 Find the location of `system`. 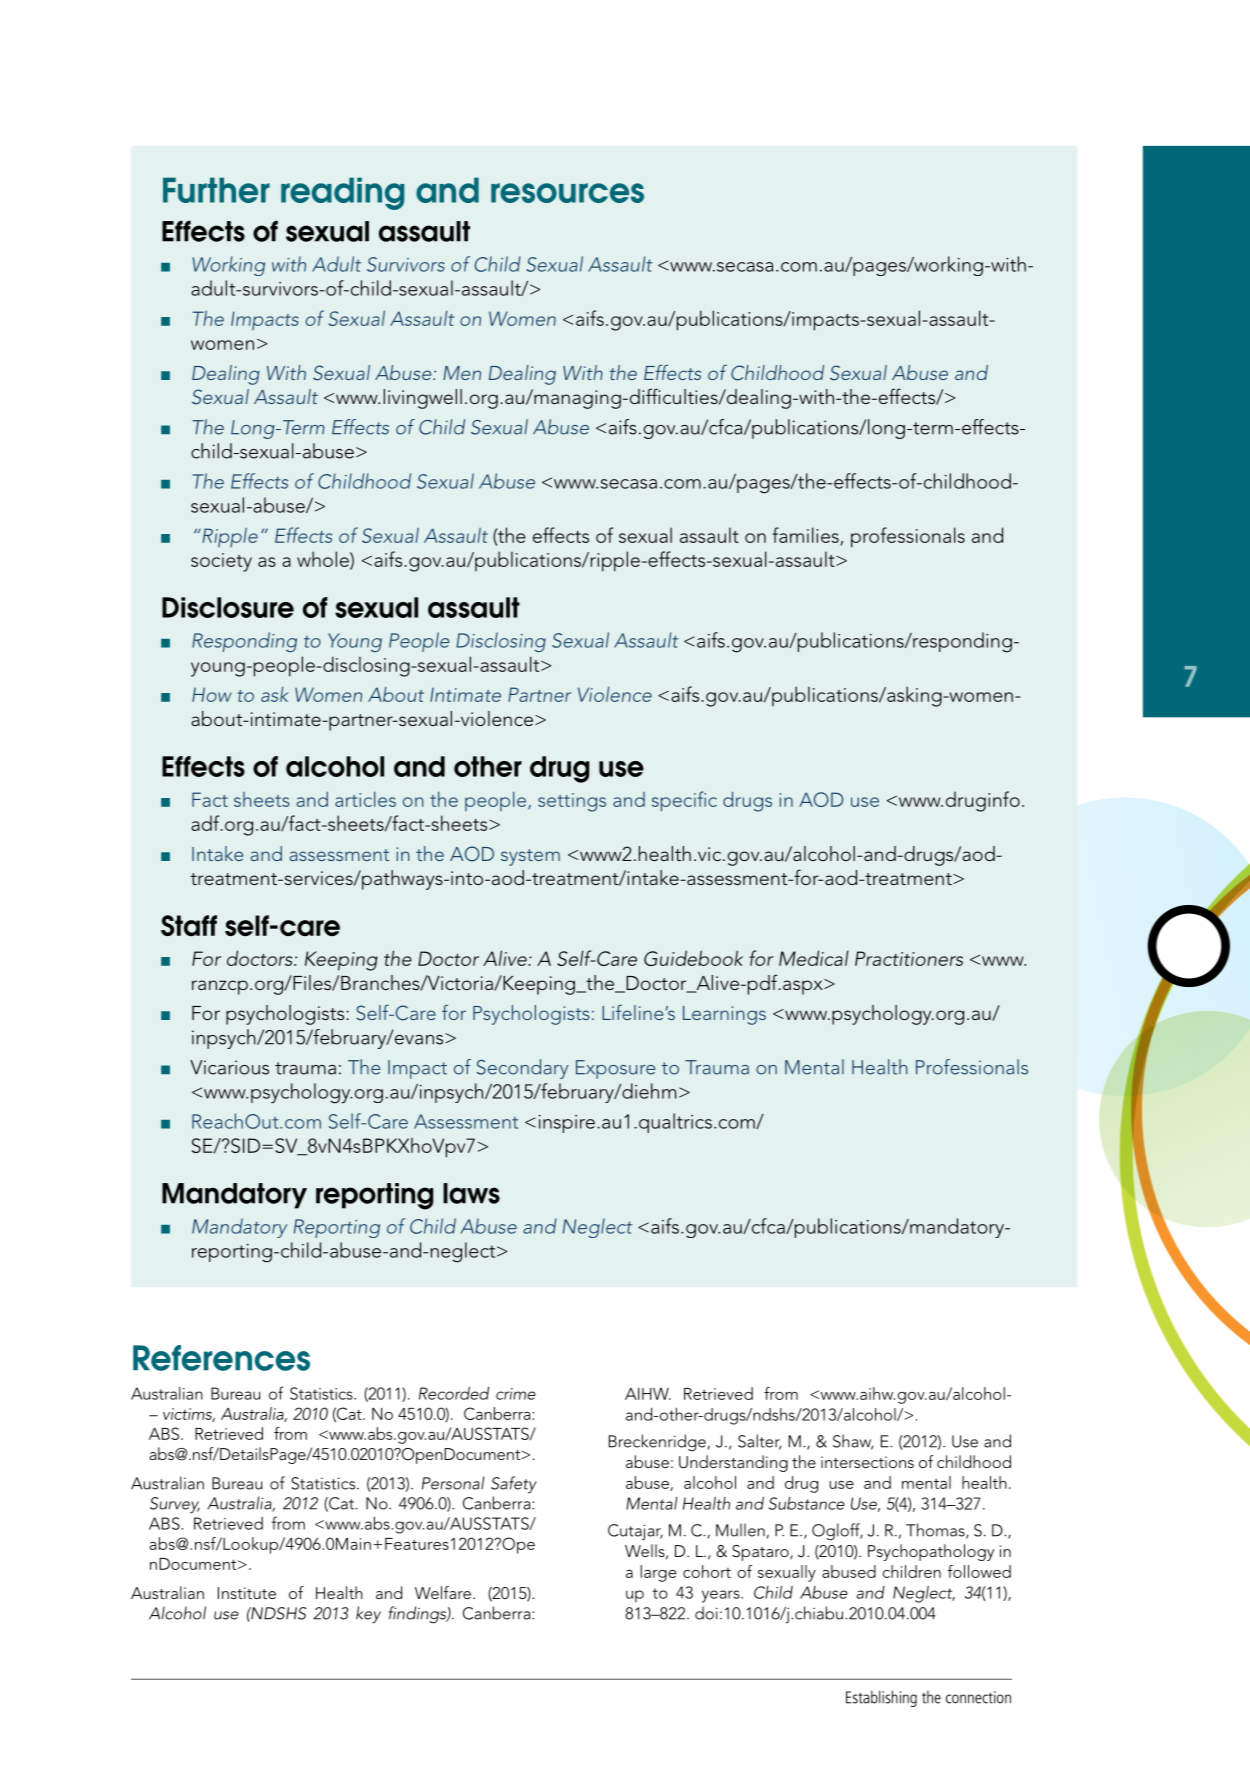

system is located at coordinates (530, 857).
